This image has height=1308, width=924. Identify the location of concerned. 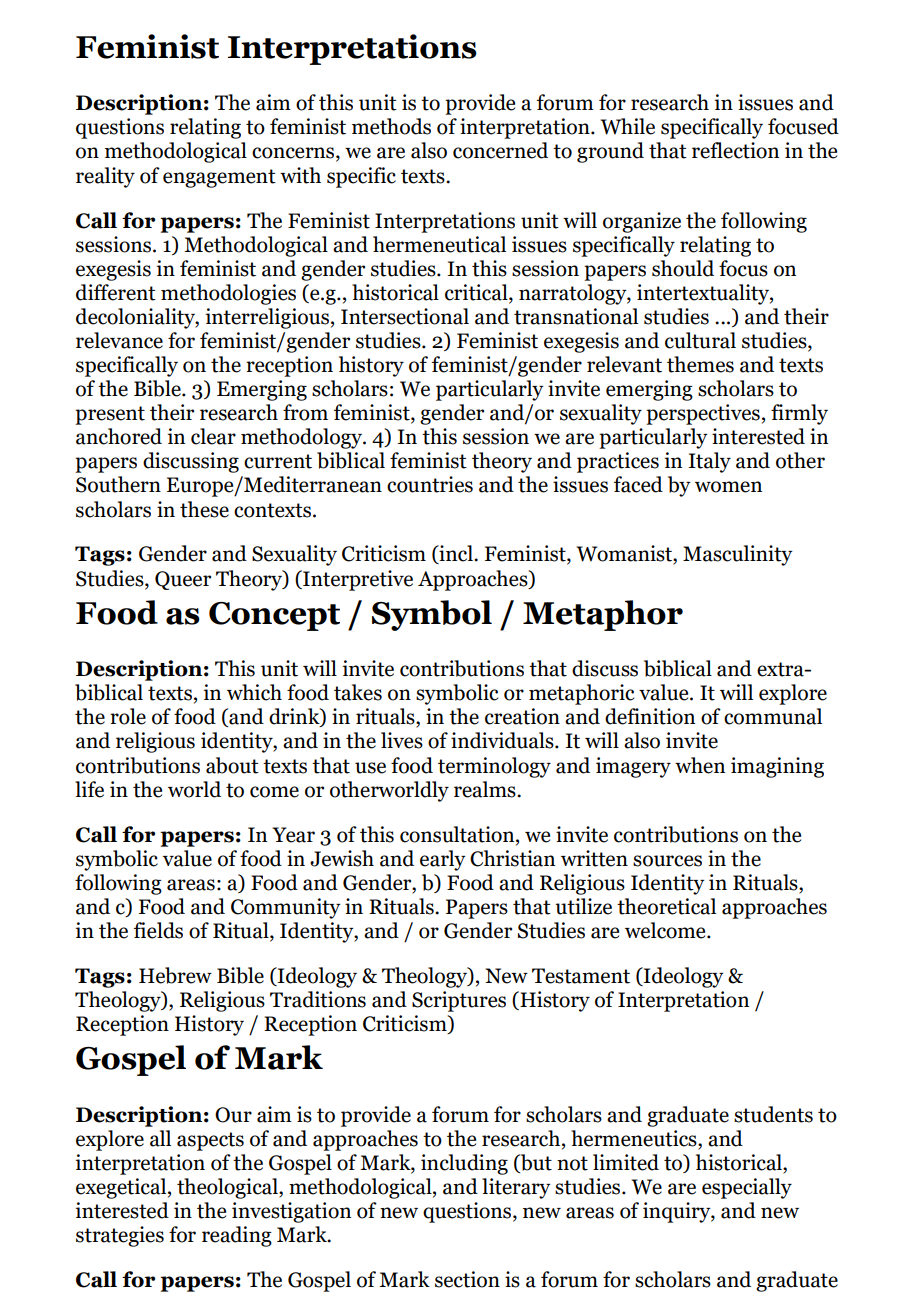
(500, 150).
